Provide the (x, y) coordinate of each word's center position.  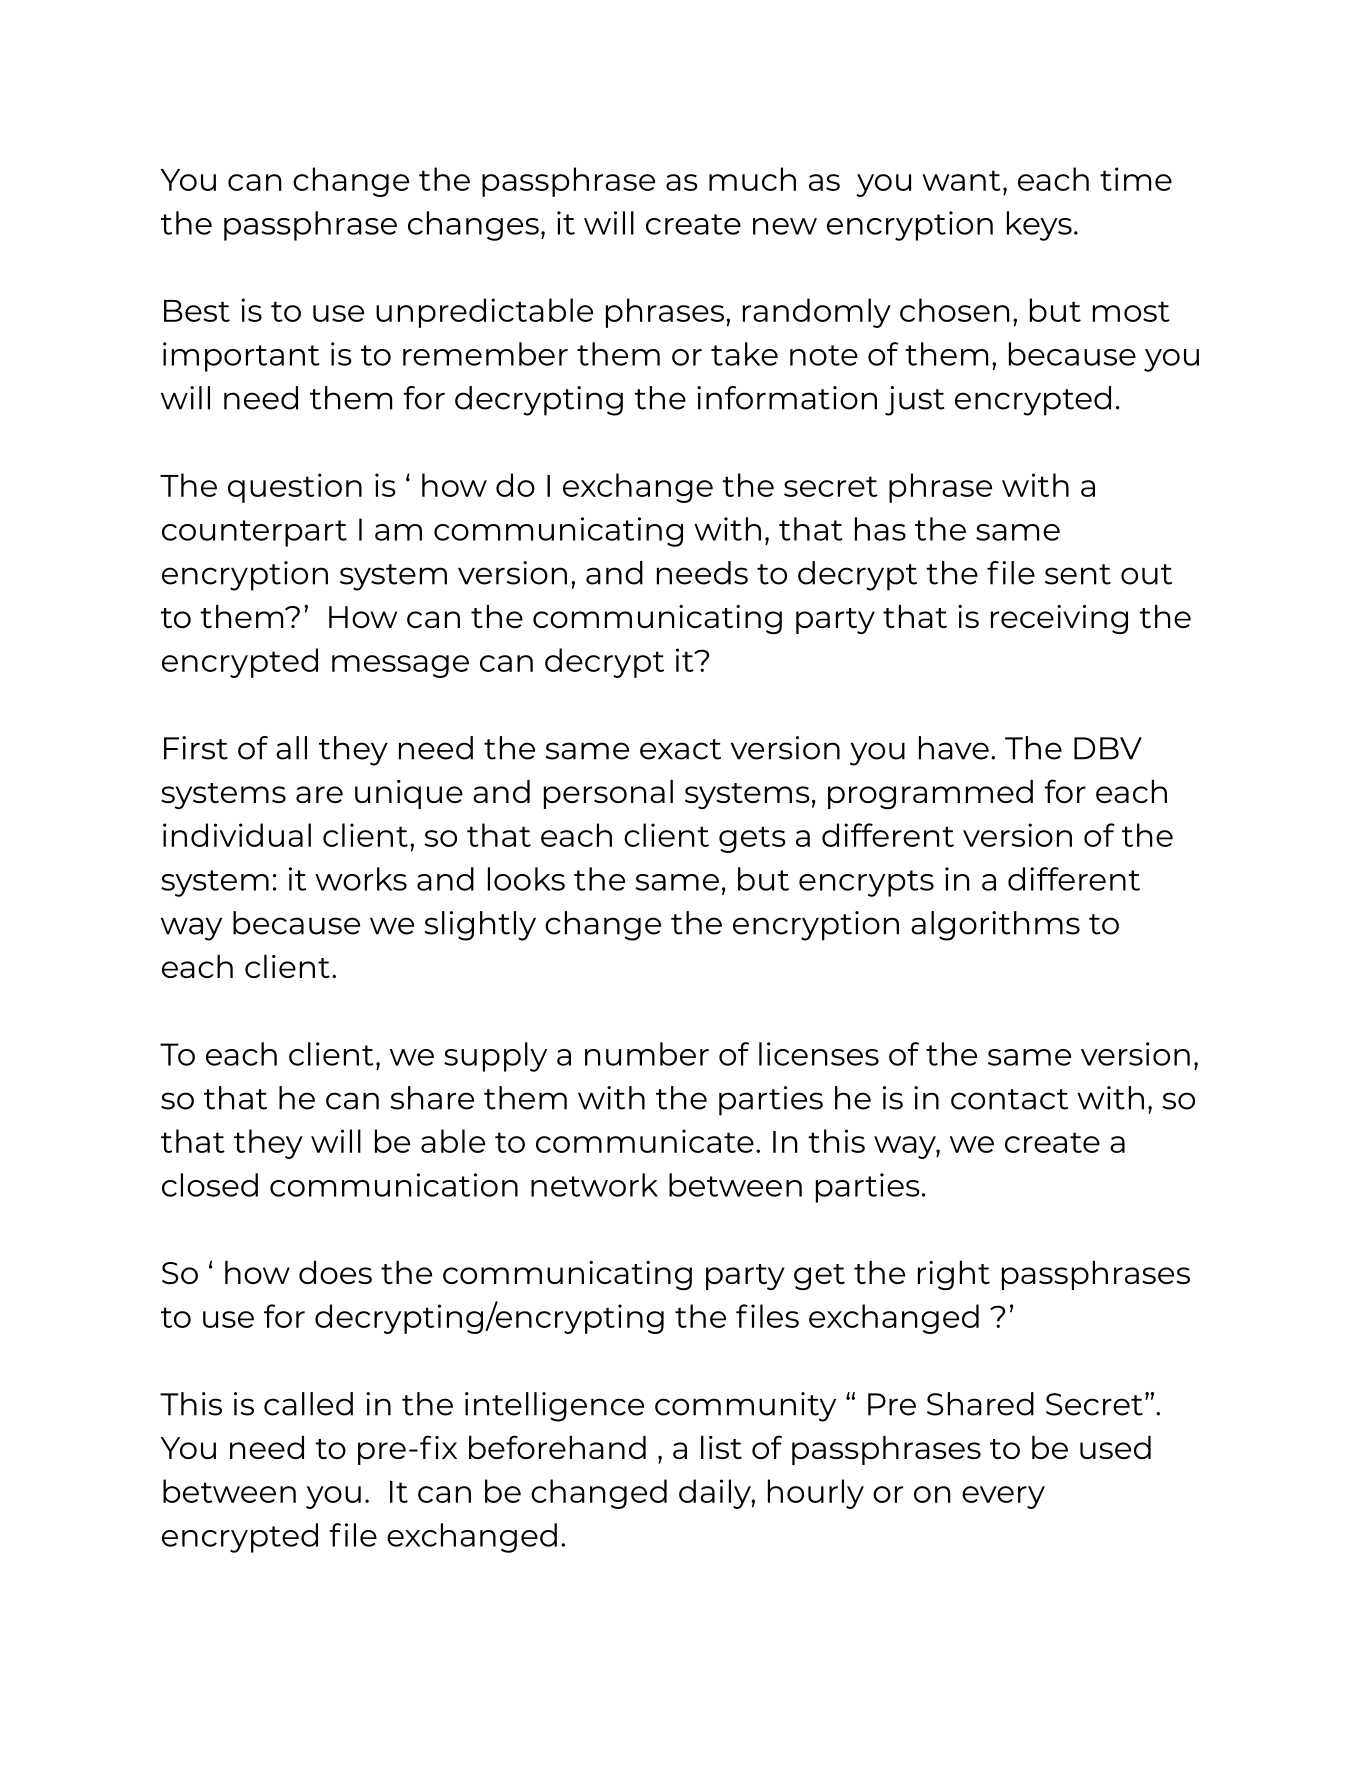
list (721, 1447)
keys (1039, 226)
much (752, 179)
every (1003, 1497)
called (308, 1404)
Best (197, 311)
